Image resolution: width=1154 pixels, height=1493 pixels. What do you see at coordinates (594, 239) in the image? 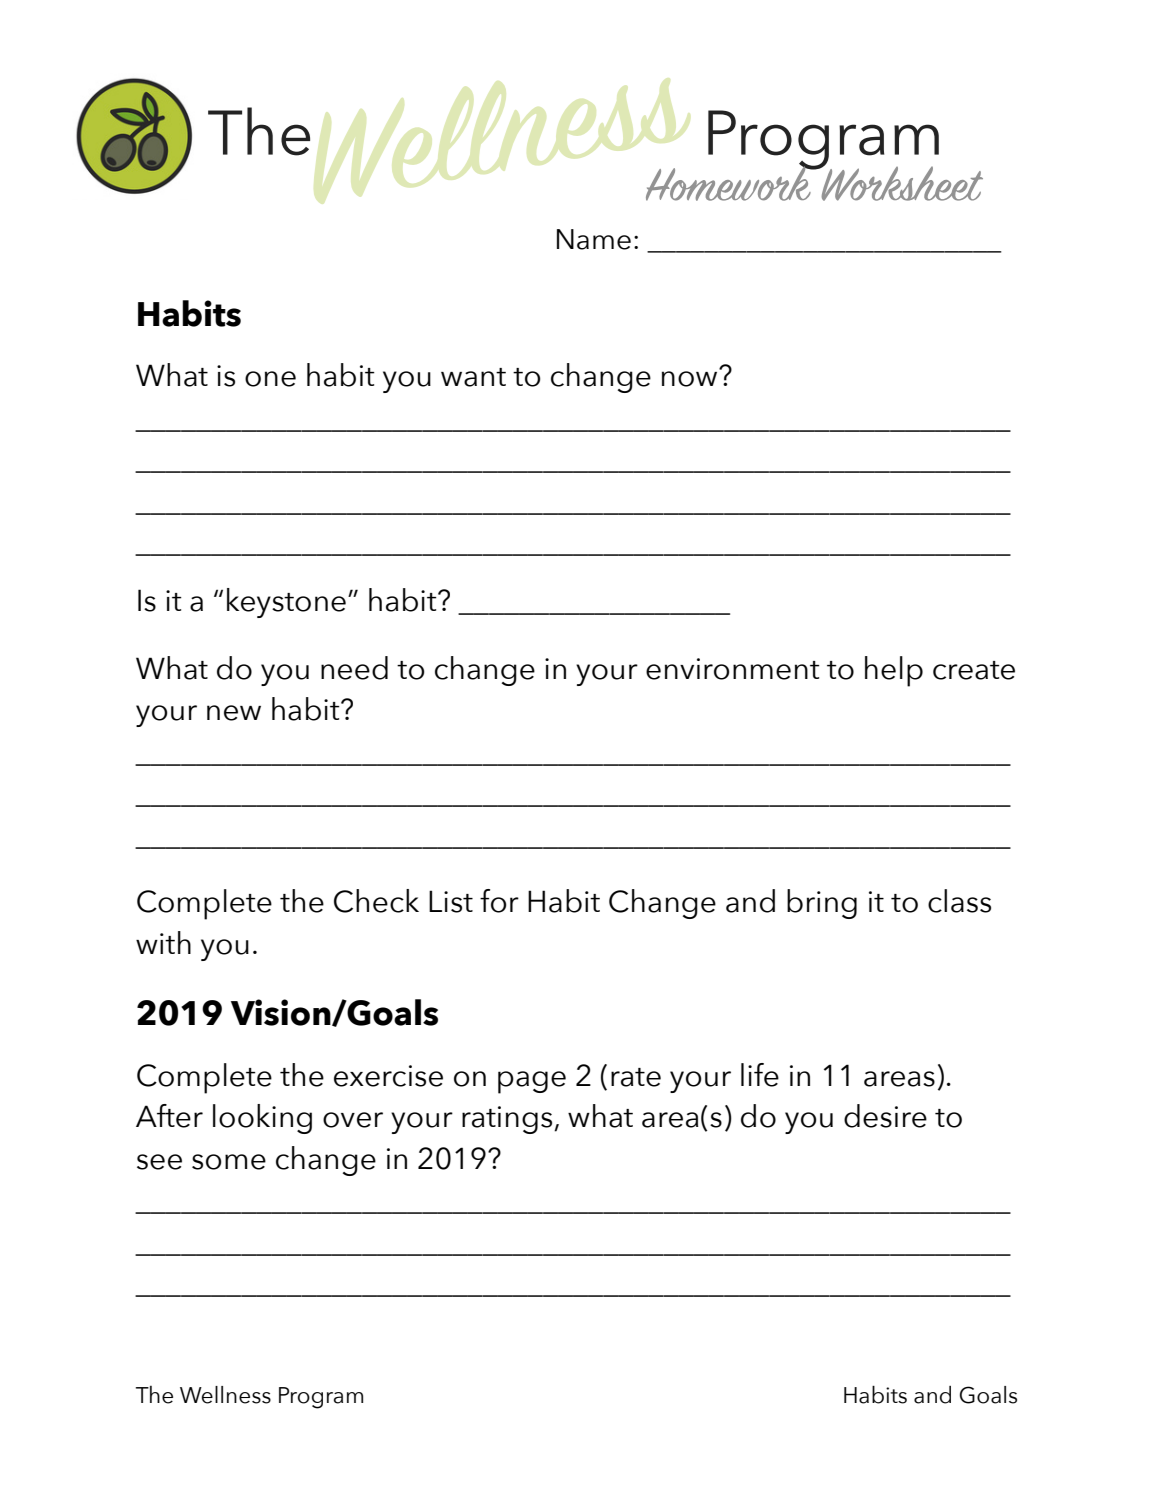
I see `Name` at bounding box center [594, 239].
